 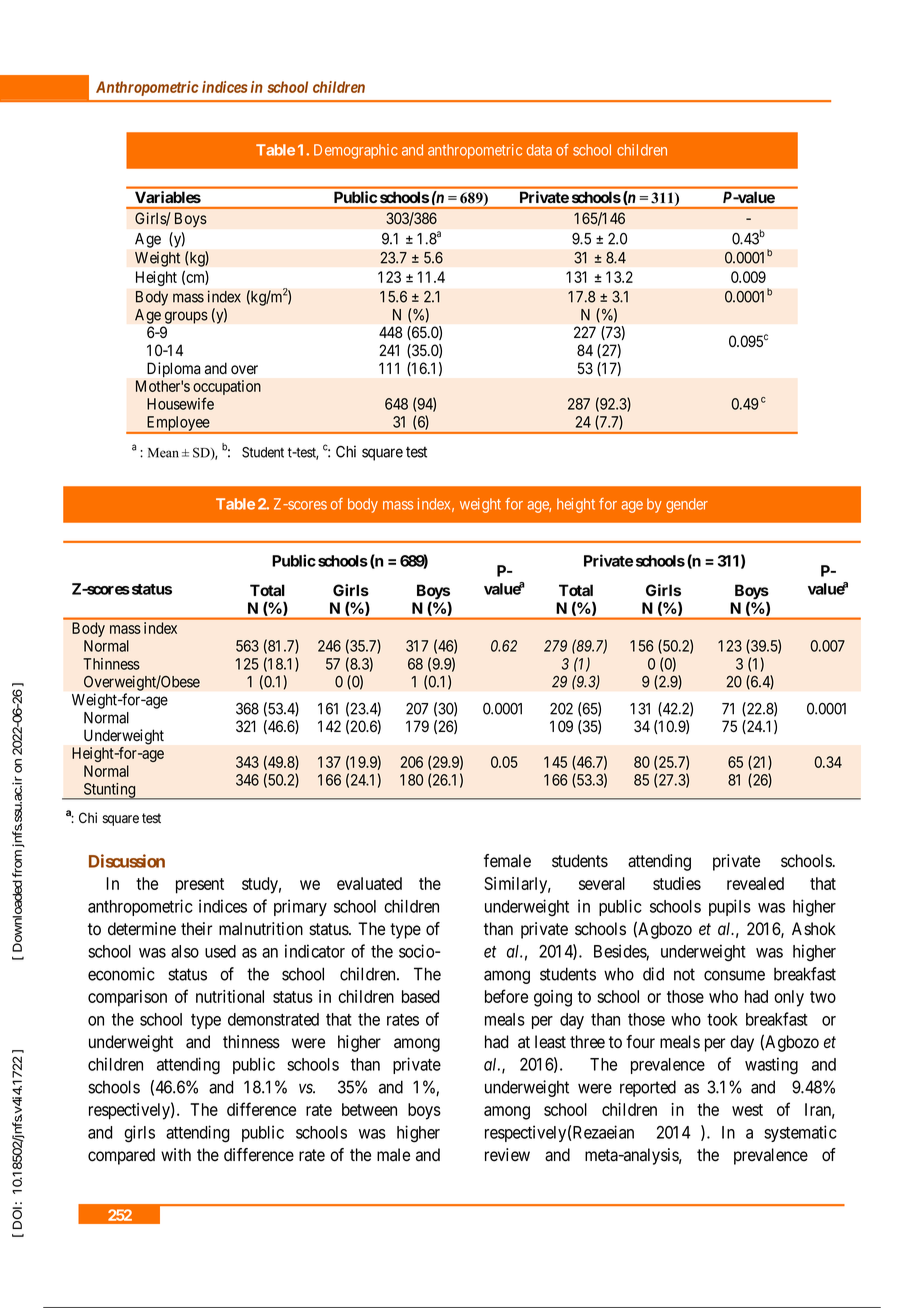 I want to click on Demographic, so click(x=356, y=151).
